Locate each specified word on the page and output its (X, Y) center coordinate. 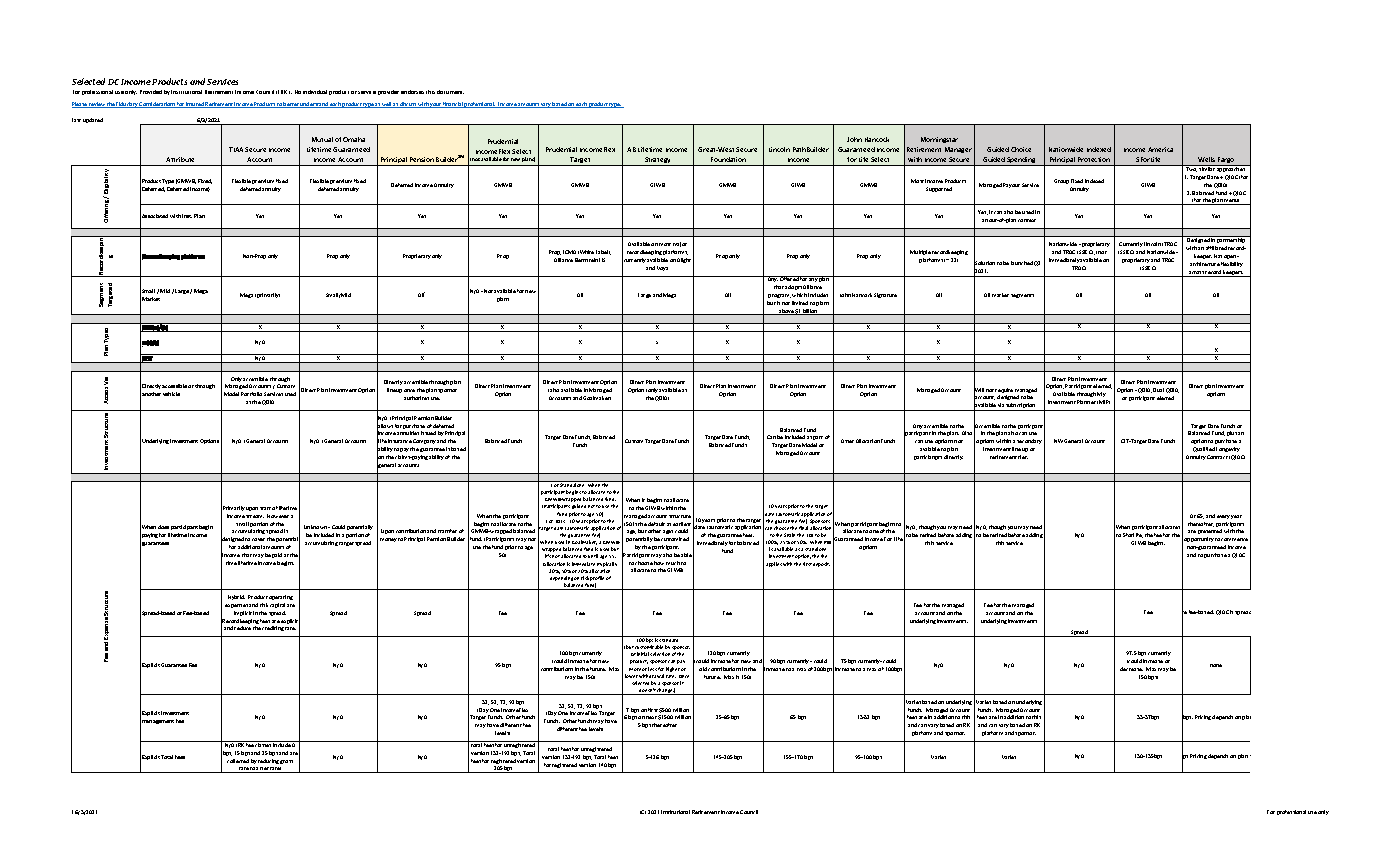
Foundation (728, 159)
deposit (821, 564)
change (666, 691)
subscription (1021, 407)
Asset (847, 441)
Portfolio (251, 394)
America (1160, 149)
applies (774, 564)
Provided (151, 92)
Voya (662, 268)
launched (1022, 263)
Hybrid (236, 597)
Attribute (180, 159)
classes (263, 744)
